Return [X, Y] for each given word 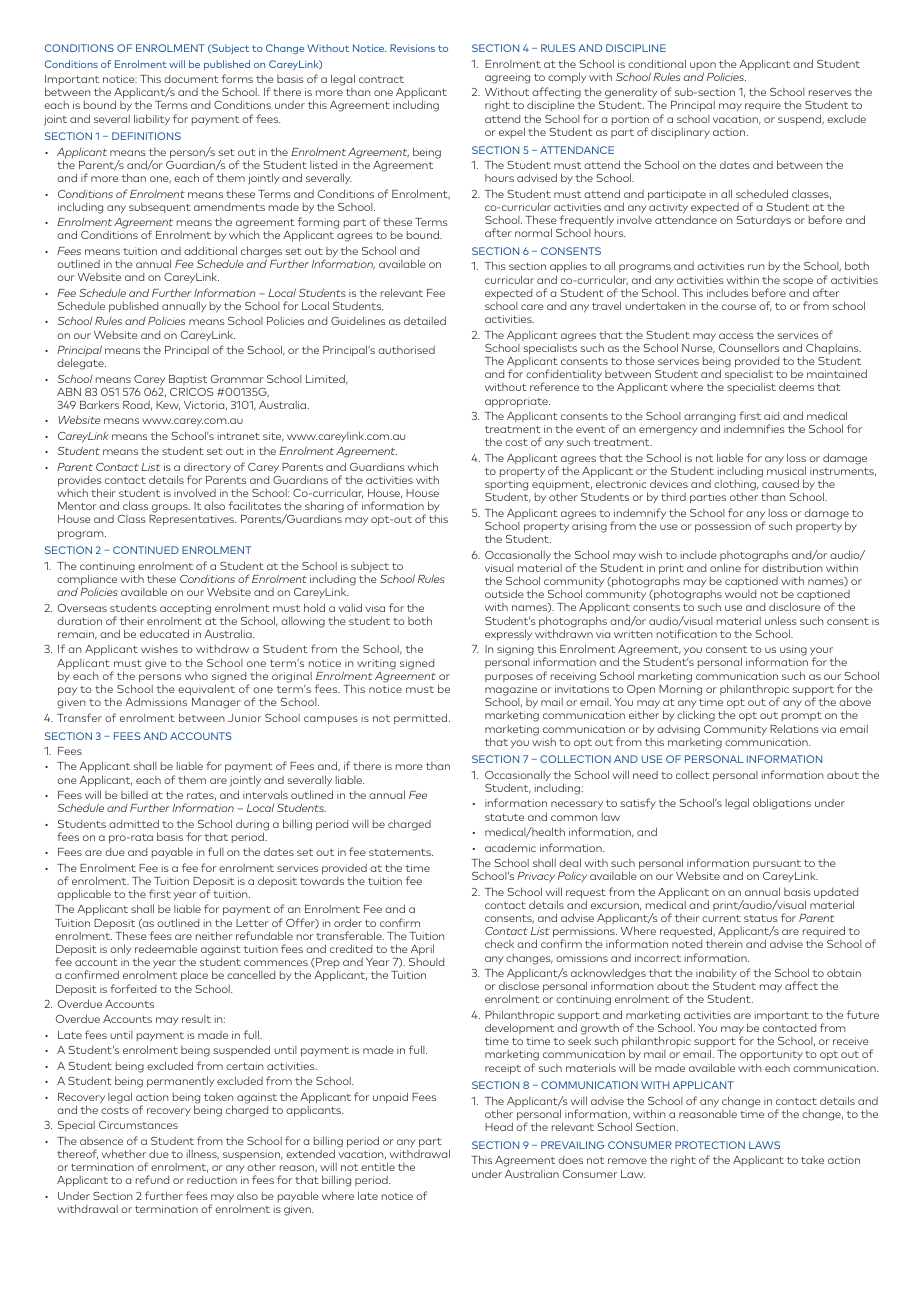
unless [781, 620]
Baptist [188, 380]
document [191, 79]
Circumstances [138, 1125]
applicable [84, 895]
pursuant [777, 864]
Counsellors [749, 347]
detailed [425, 320]
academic [510, 847]
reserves [830, 93]
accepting [185, 609]
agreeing [507, 78]
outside [504, 593]
